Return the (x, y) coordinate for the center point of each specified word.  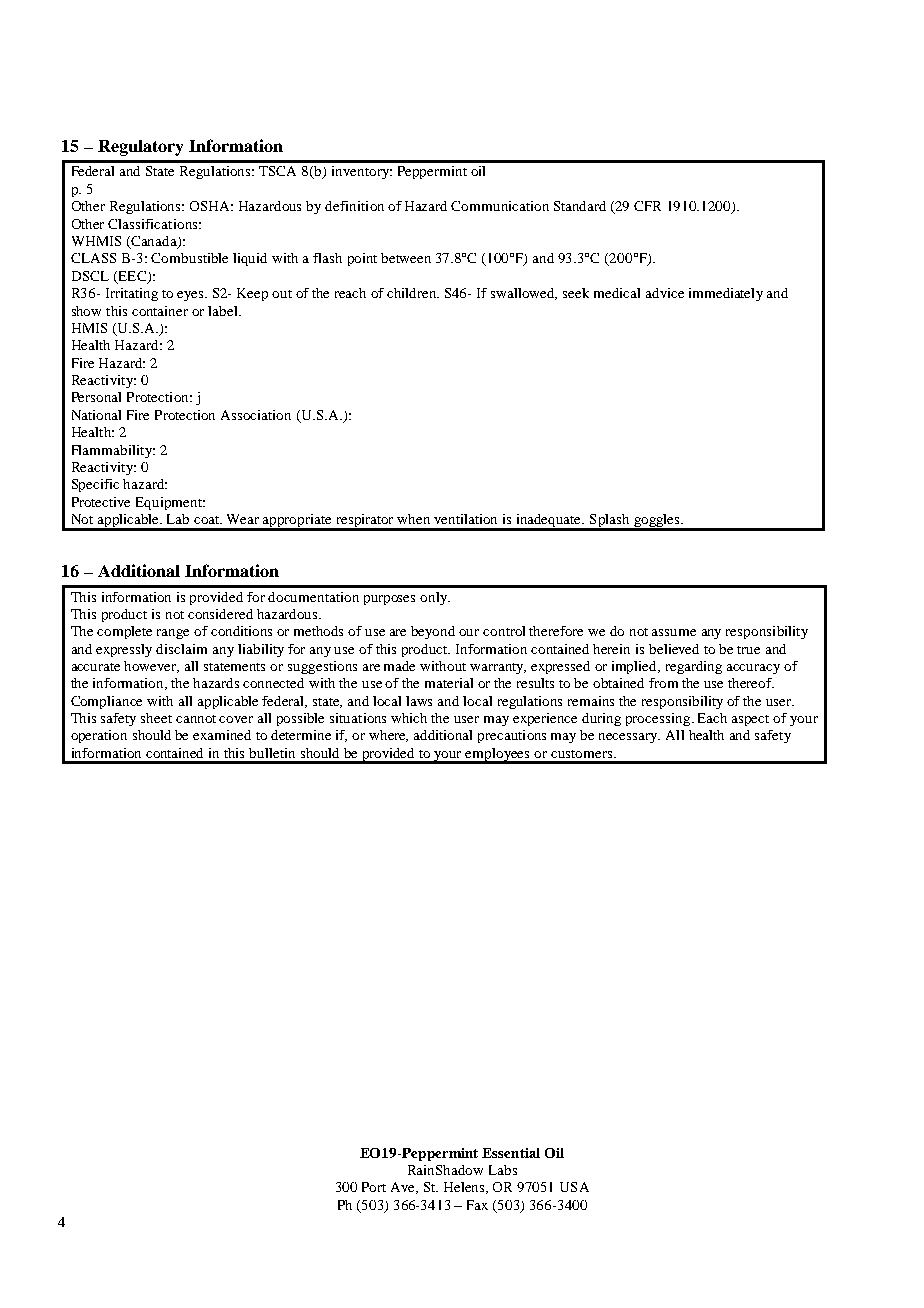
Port (374, 1187)
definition (354, 206)
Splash (610, 522)
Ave (404, 1188)
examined (222, 735)
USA (574, 1187)
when (413, 519)
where (388, 736)
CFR (647, 206)
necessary (629, 738)
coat (208, 520)
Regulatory (140, 148)
